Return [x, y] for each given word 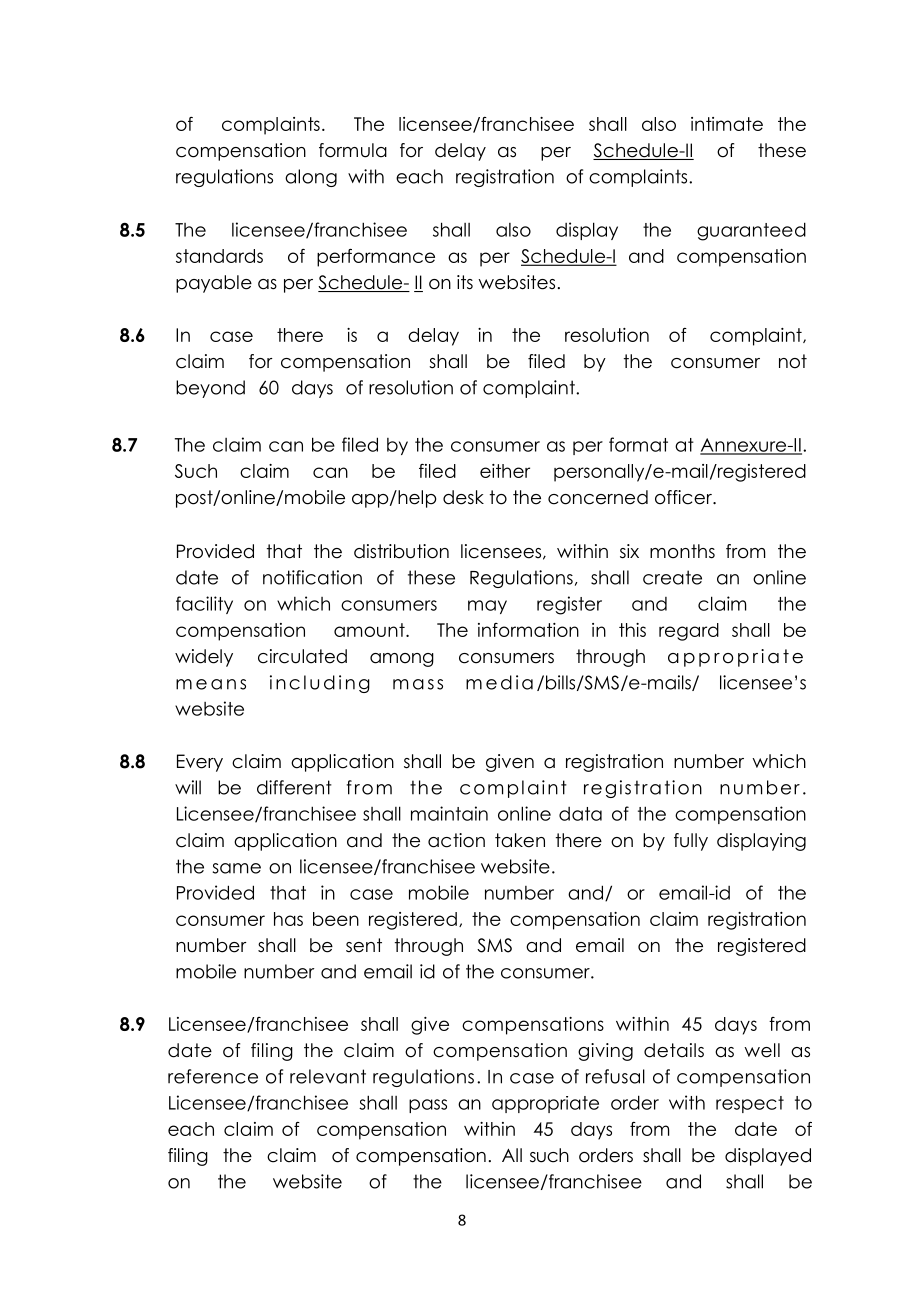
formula [353, 150]
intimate [727, 124]
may [487, 607]
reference [213, 1076]
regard [689, 632]
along [311, 178]
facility [204, 605]
